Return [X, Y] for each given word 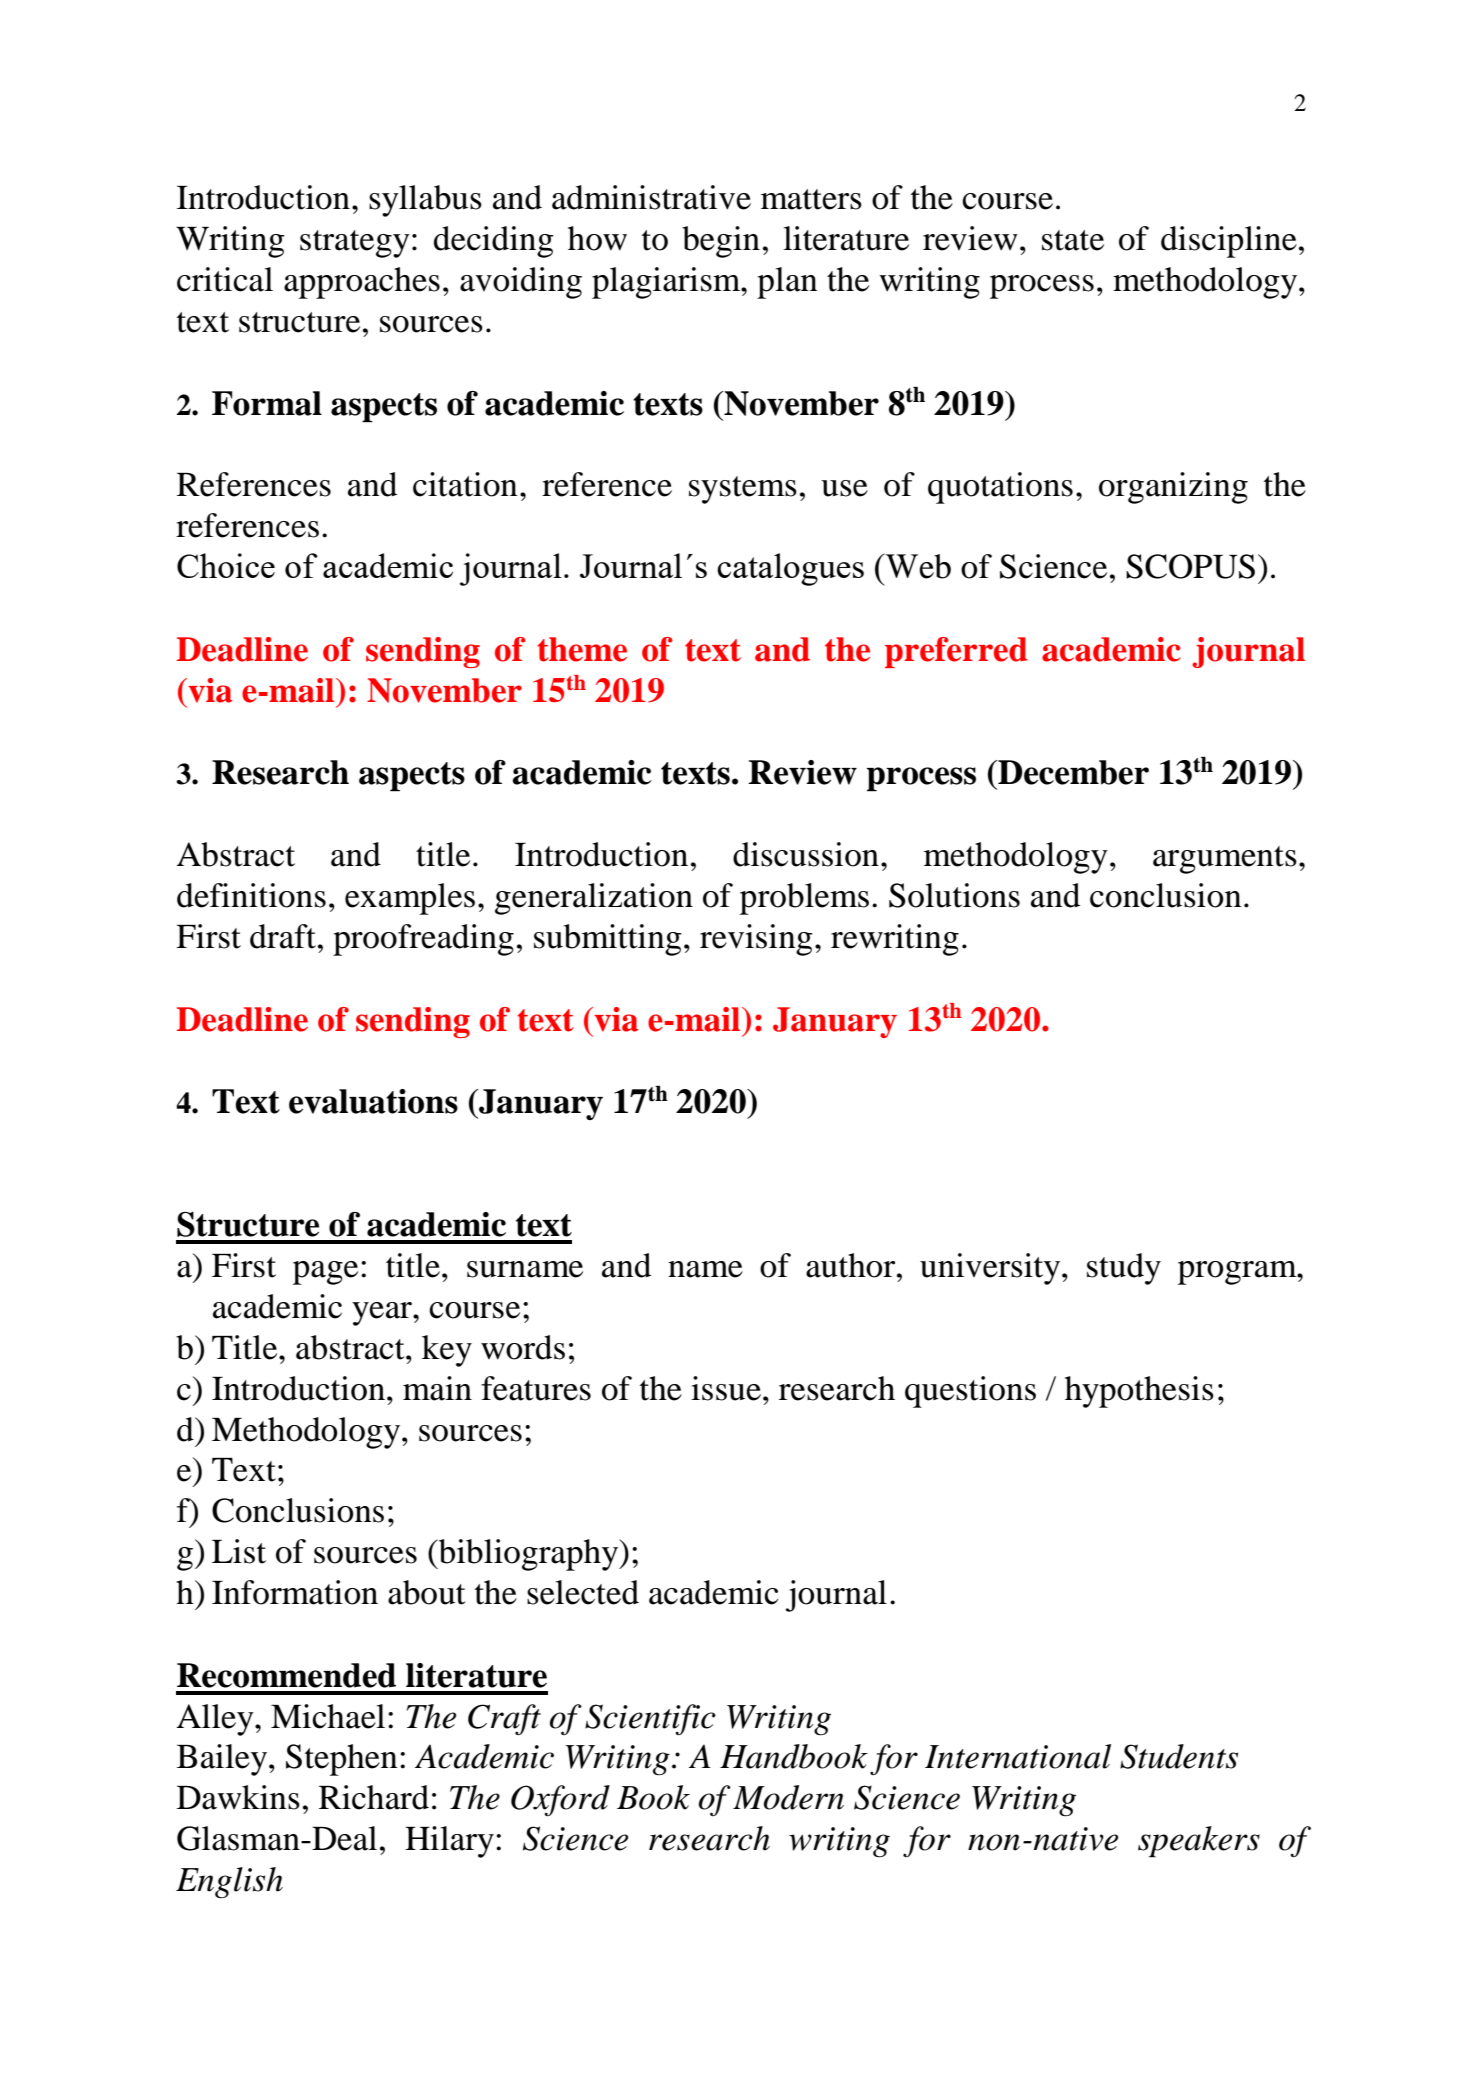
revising [756, 940]
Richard [374, 1797]
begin [721, 242]
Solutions [954, 895]
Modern [788, 1797]
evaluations [373, 1101]
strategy [355, 244]
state [1073, 240]
